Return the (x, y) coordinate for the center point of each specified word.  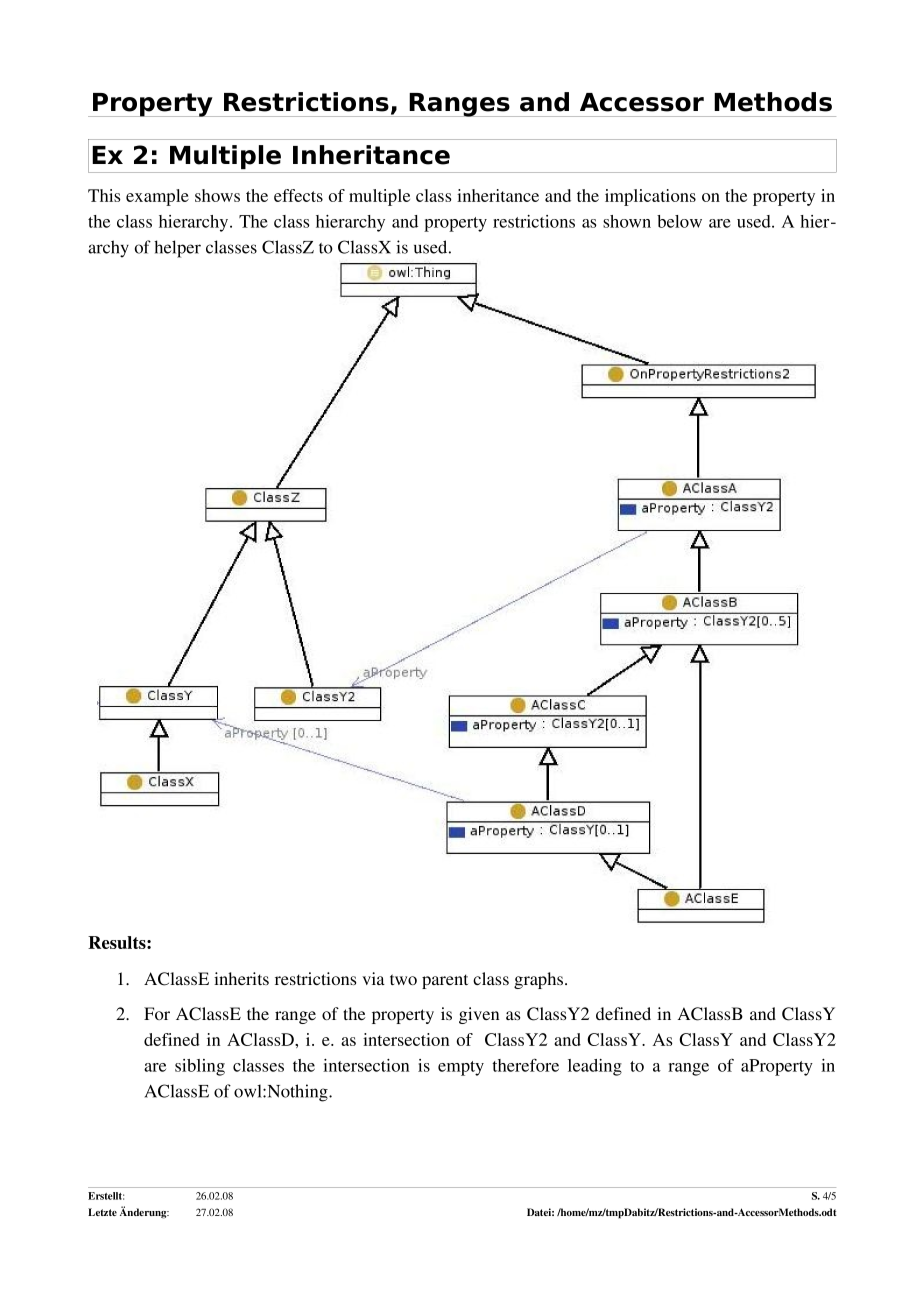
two (403, 979)
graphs (540, 980)
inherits (241, 978)
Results (118, 942)
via (373, 978)
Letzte (102, 1212)
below (679, 221)
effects (298, 195)
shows (217, 195)
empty (461, 1068)
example (157, 197)
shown (627, 221)
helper (177, 249)
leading (595, 1067)
